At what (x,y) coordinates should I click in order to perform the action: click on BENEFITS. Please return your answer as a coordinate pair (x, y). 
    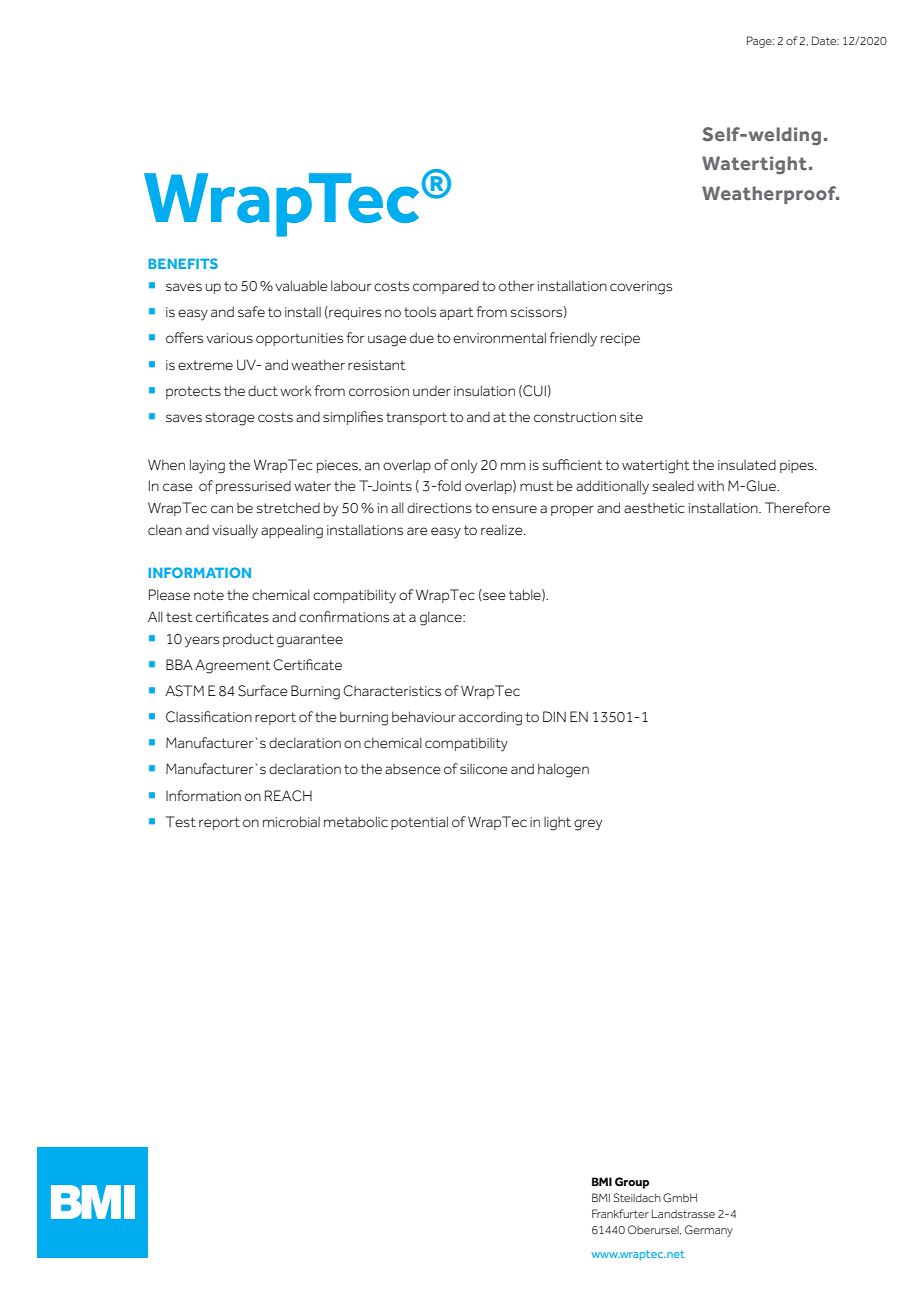
    Looking at the image, I should click on (183, 263).
